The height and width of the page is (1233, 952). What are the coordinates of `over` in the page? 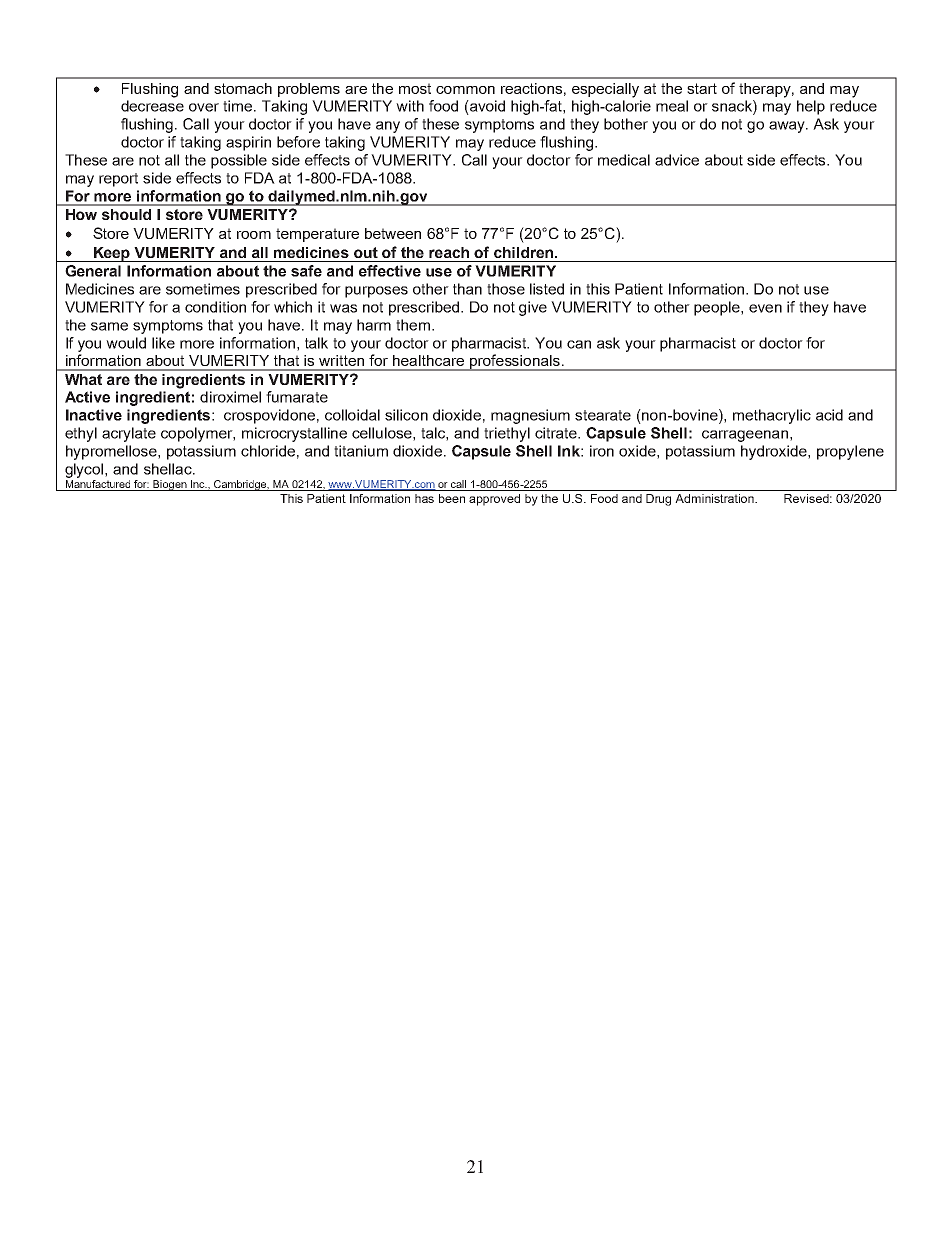 It's located at (204, 107).
